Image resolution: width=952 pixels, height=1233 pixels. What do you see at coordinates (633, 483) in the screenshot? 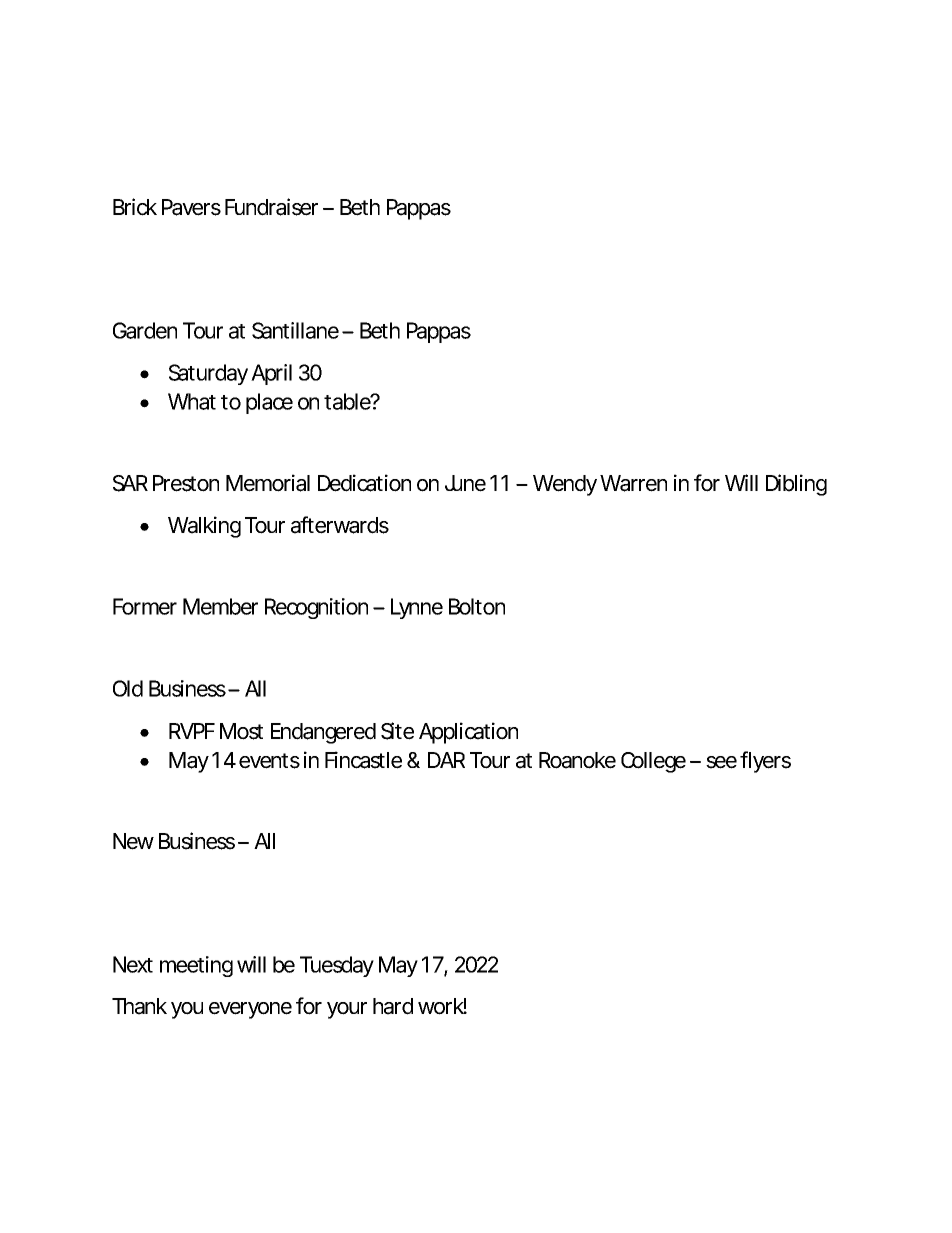
I see `Warren` at bounding box center [633, 483].
